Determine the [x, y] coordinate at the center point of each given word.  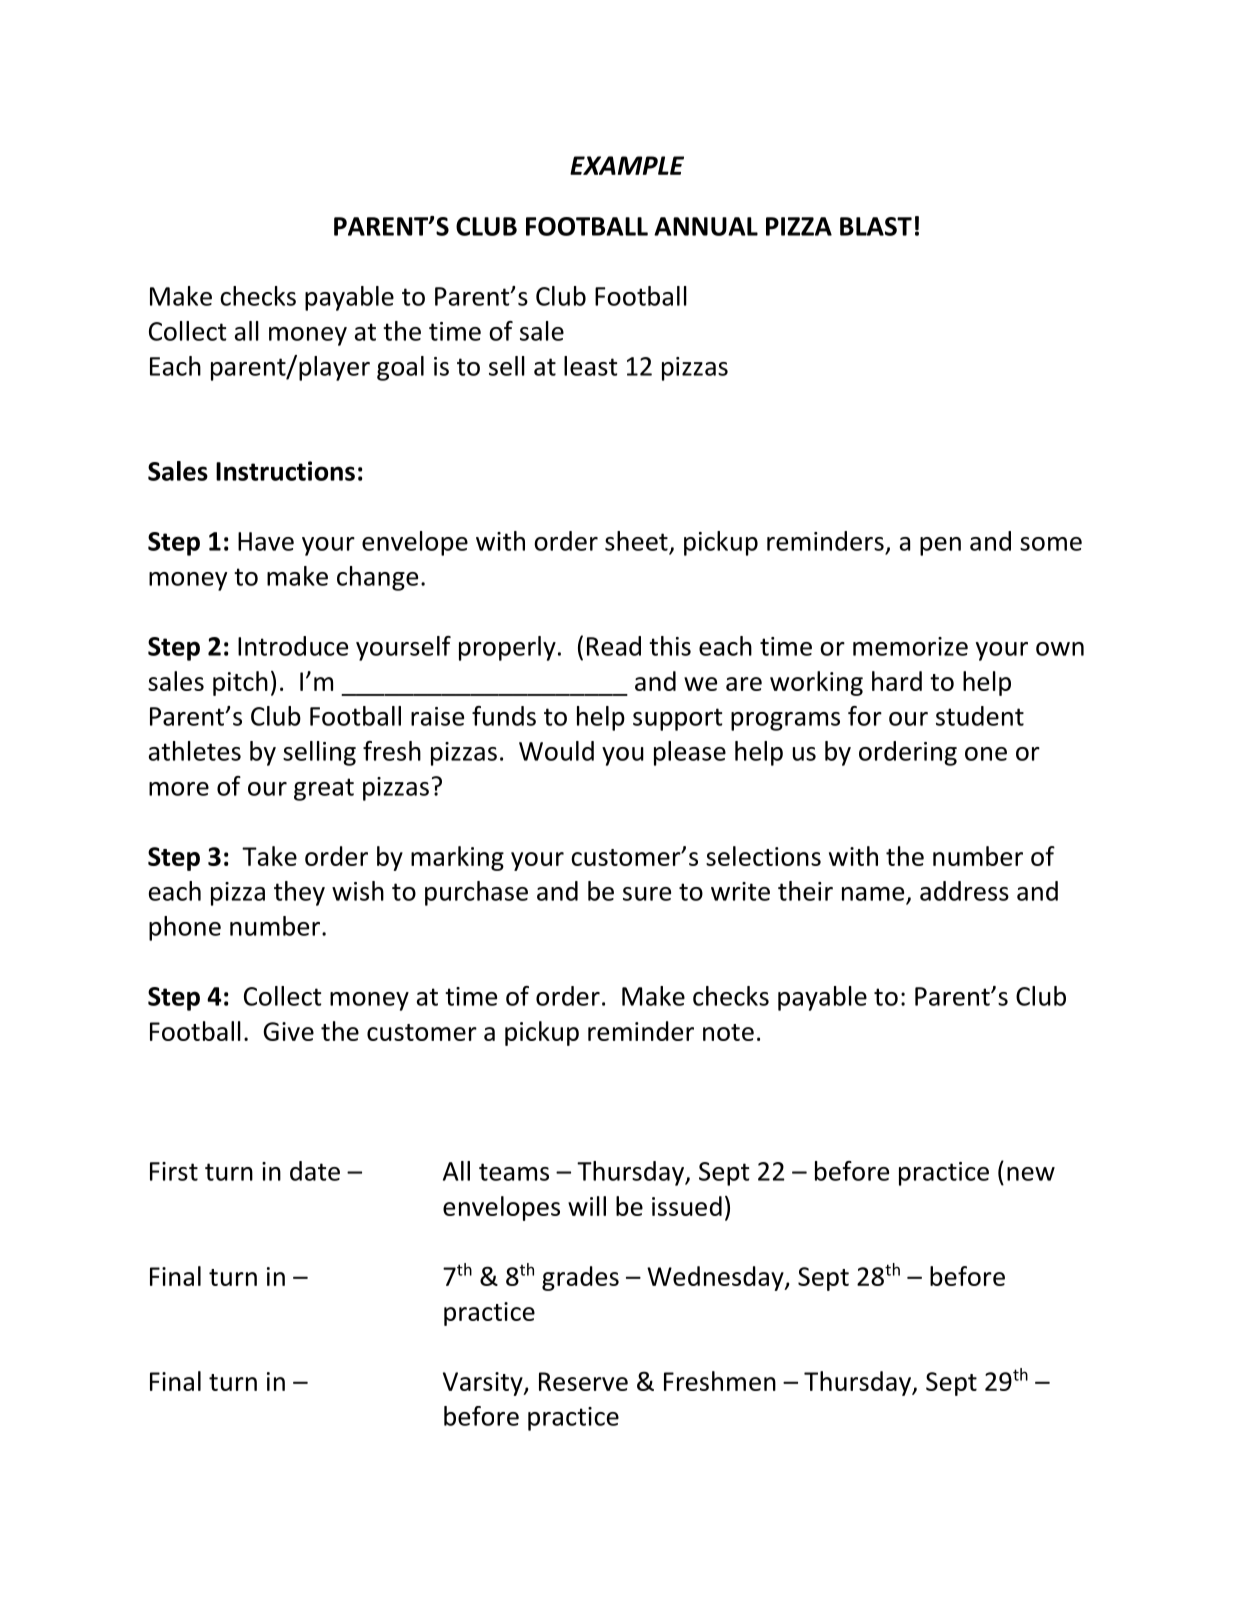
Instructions [285, 471]
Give [288, 1031]
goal [400, 368]
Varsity [484, 1384]
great [324, 789]
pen [940, 546]
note [728, 1032]
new [1031, 1174]
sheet [636, 541]
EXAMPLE [627, 165]
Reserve [583, 1381]
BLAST [876, 226]
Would [556, 751]
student [980, 716]
